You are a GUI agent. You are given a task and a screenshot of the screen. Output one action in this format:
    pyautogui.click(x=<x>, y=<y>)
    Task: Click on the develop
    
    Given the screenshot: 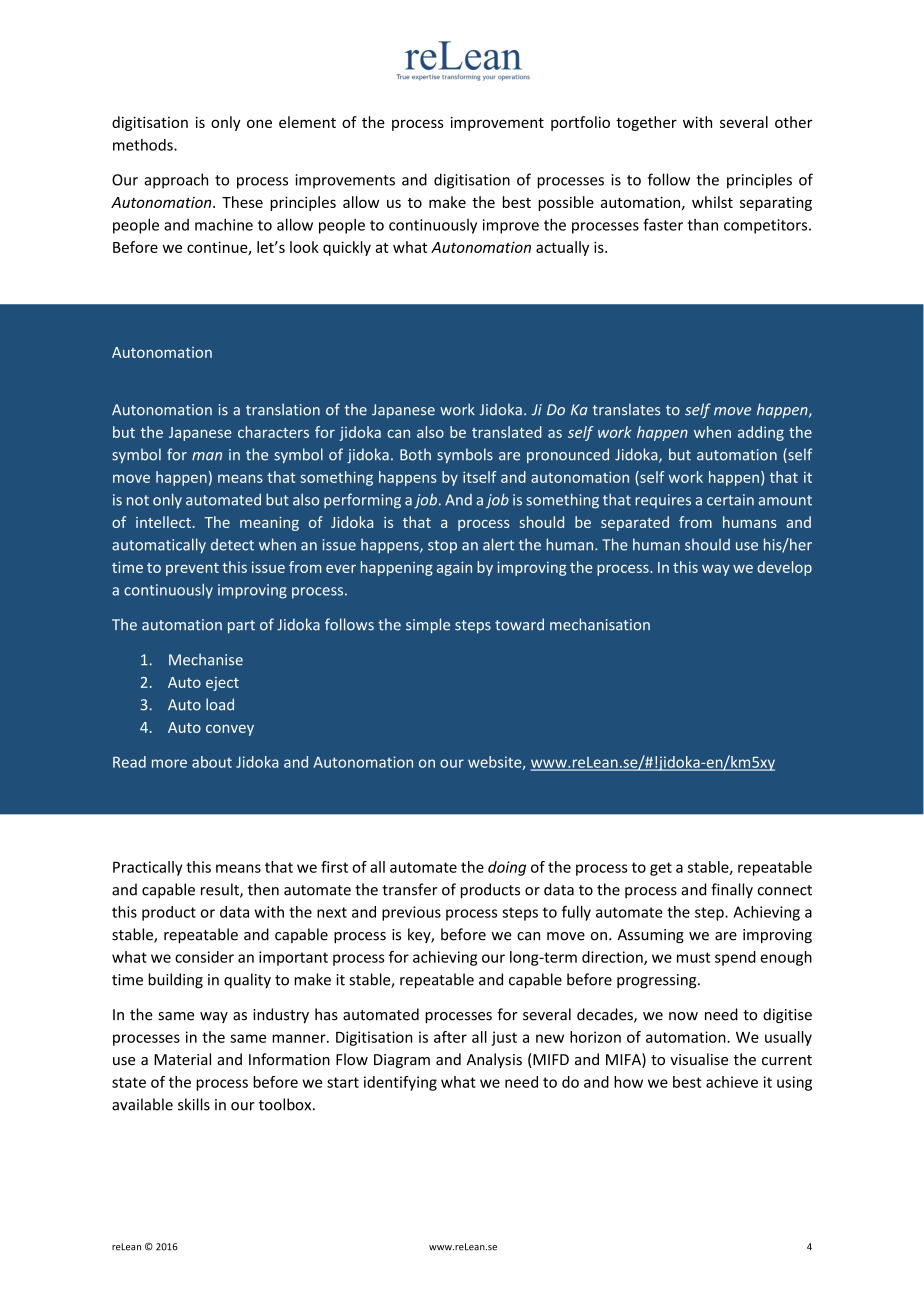 What is the action you would take?
    pyautogui.click(x=784, y=568)
